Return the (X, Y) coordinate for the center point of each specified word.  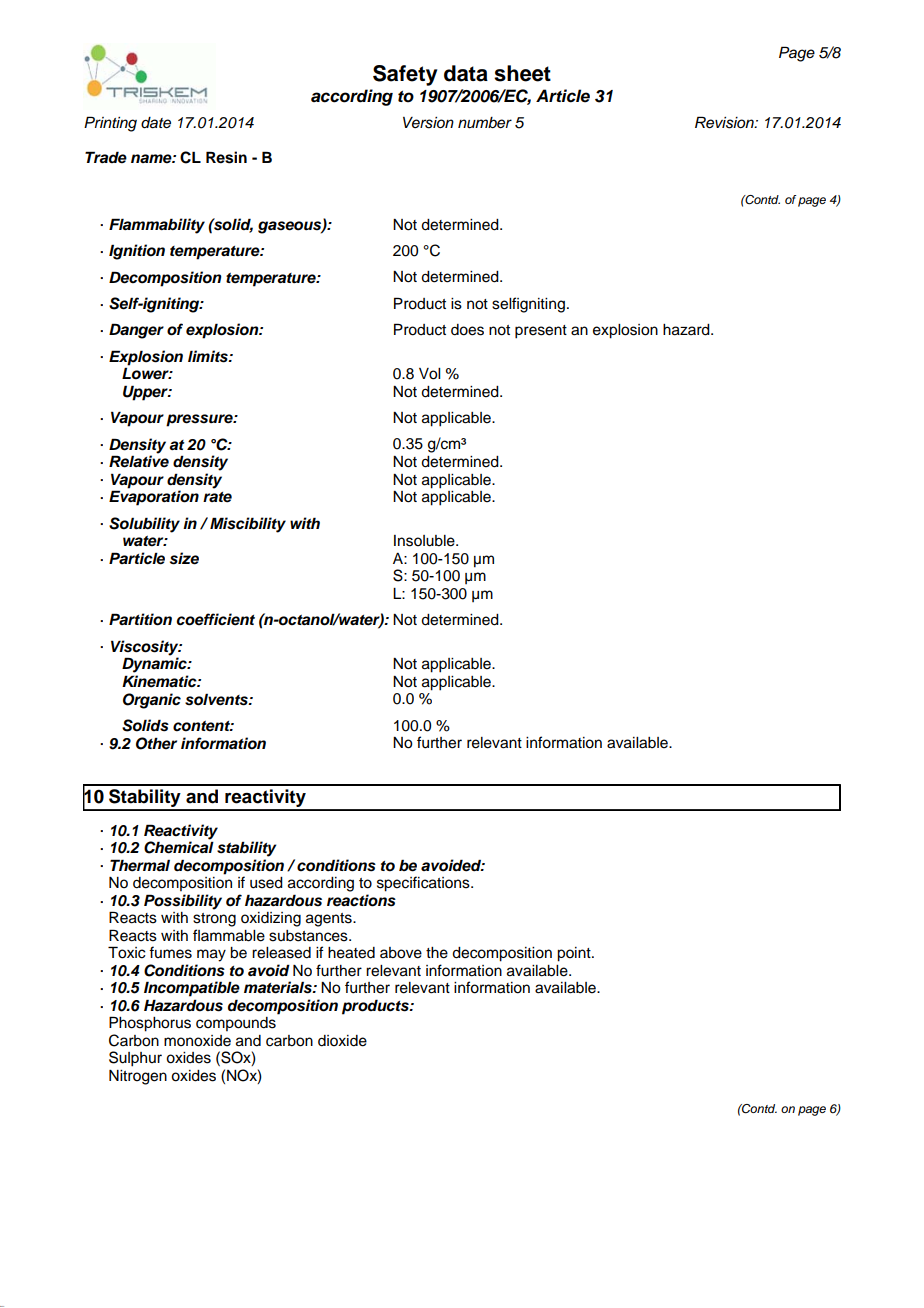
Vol (429, 374)
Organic (152, 701)
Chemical (179, 846)
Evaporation (154, 498)
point (575, 954)
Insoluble (425, 541)
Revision (725, 122)
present (541, 332)
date (156, 123)
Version (428, 123)
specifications (424, 884)
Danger (136, 331)
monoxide (197, 1041)
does (467, 330)
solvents (217, 699)
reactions (361, 900)
